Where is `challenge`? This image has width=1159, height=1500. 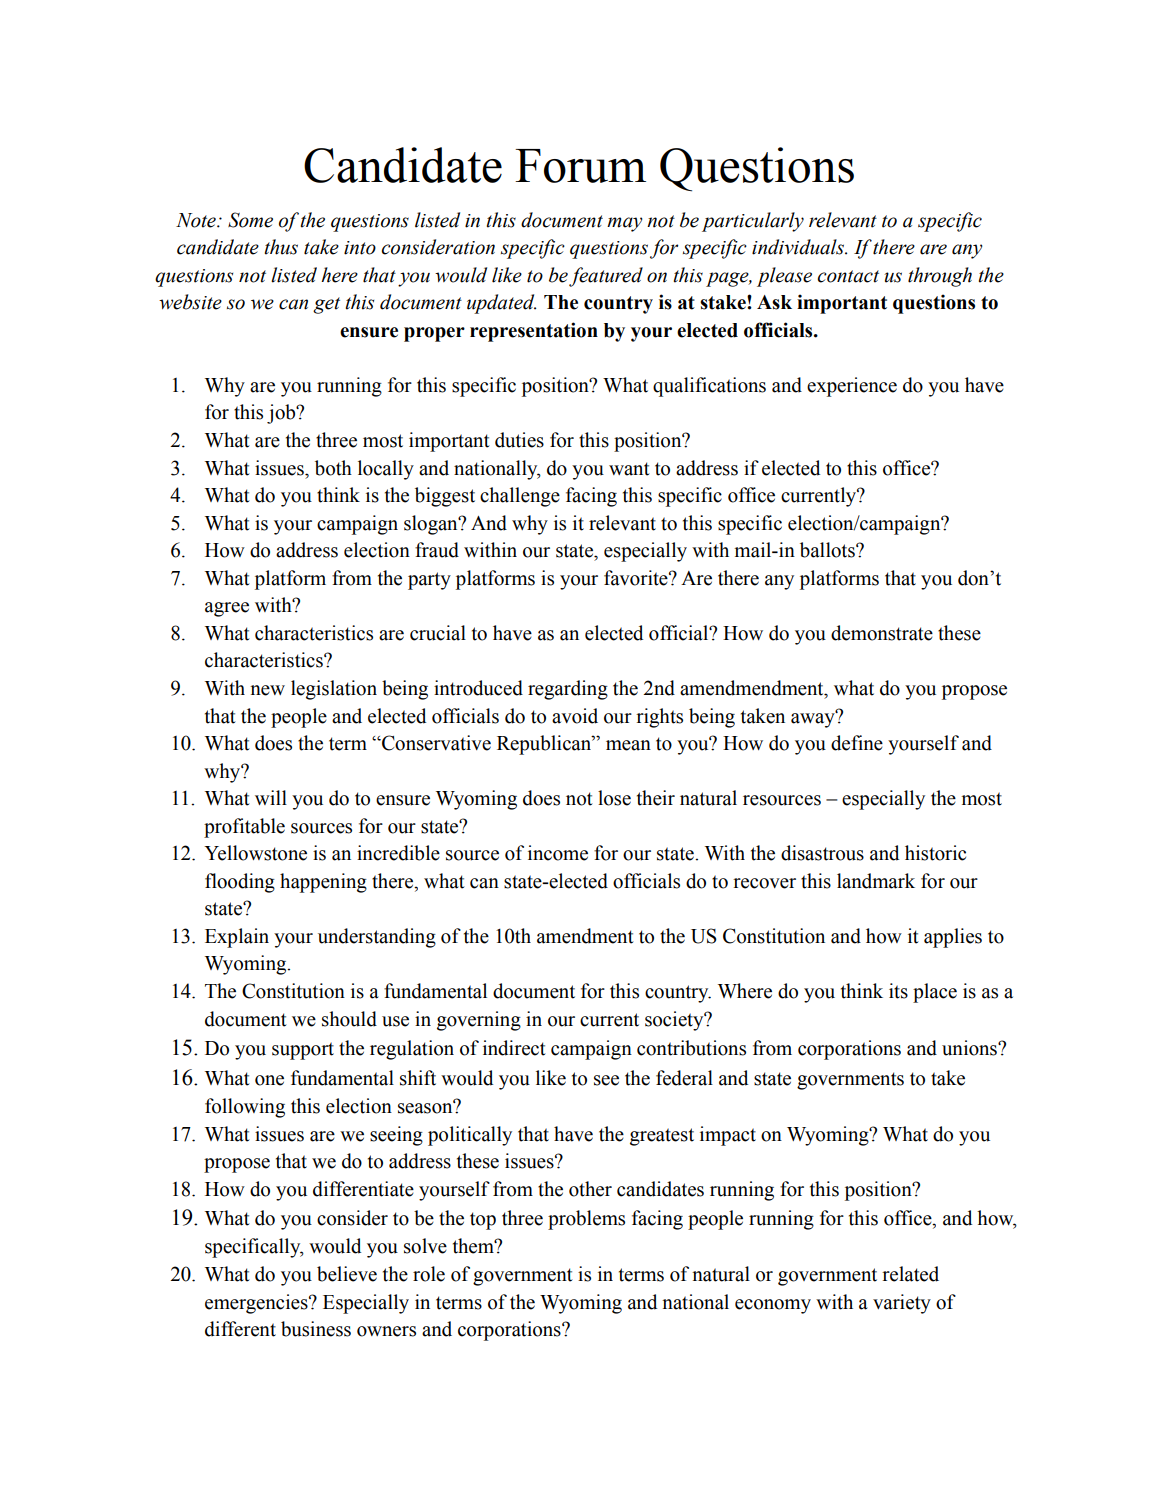
challenge is located at coordinates (520, 497).
